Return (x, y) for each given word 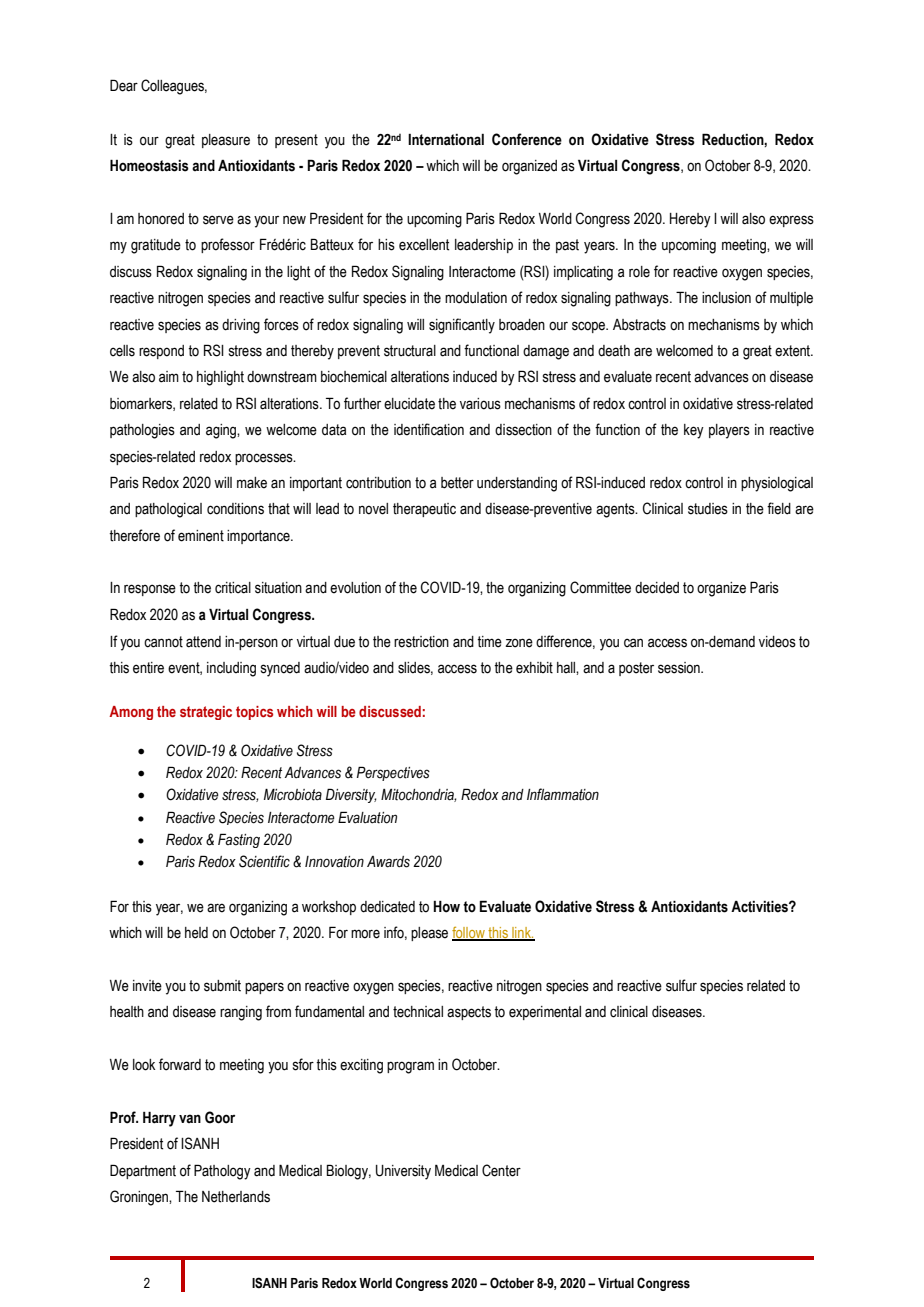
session (680, 668)
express (791, 221)
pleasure (226, 141)
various (480, 404)
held (196, 933)
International (446, 140)
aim (169, 377)
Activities (760, 906)
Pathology (222, 1172)
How (447, 907)
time (489, 642)
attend (203, 642)
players (729, 431)
